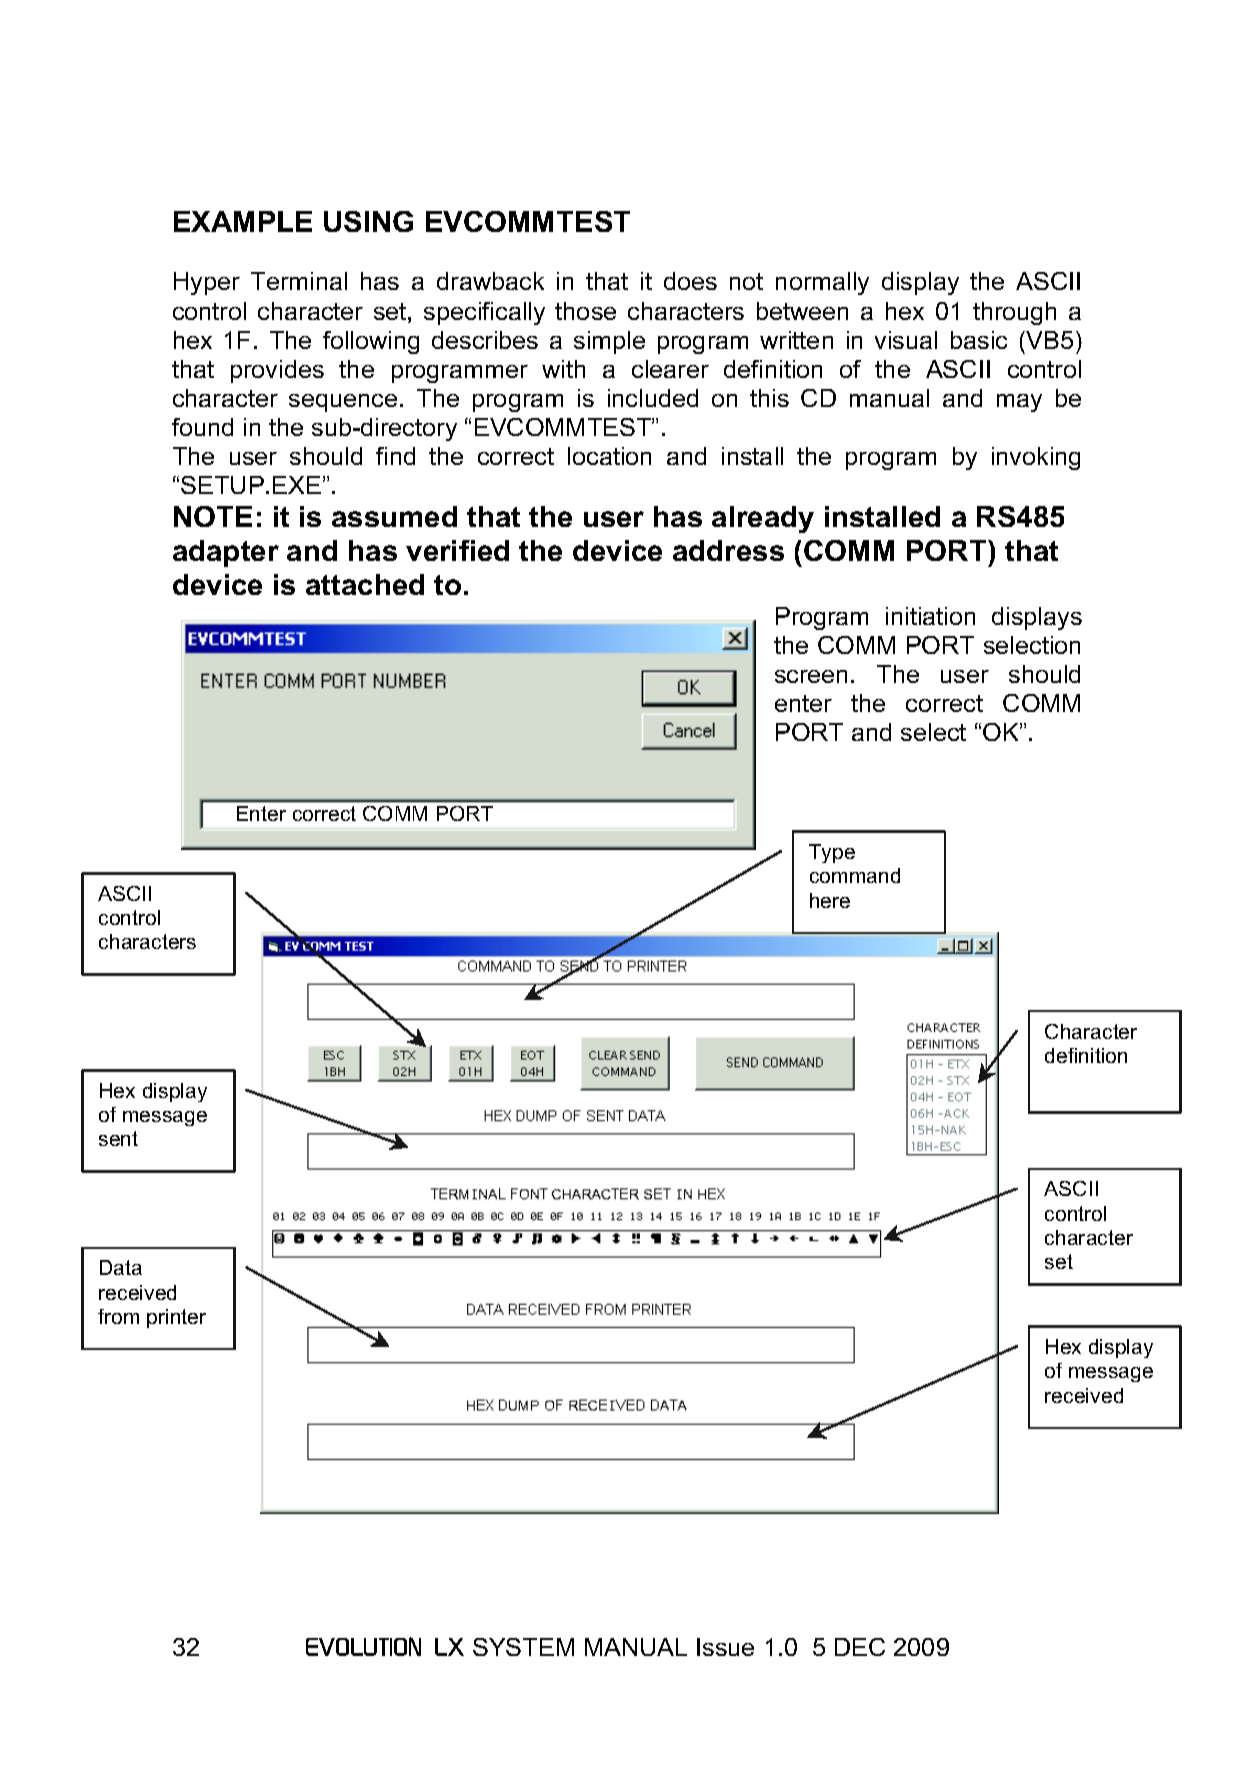 The width and height of the screenshot is (1255, 1775). What do you see at coordinates (830, 900) in the screenshot?
I see `here` at bounding box center [830, 900].
